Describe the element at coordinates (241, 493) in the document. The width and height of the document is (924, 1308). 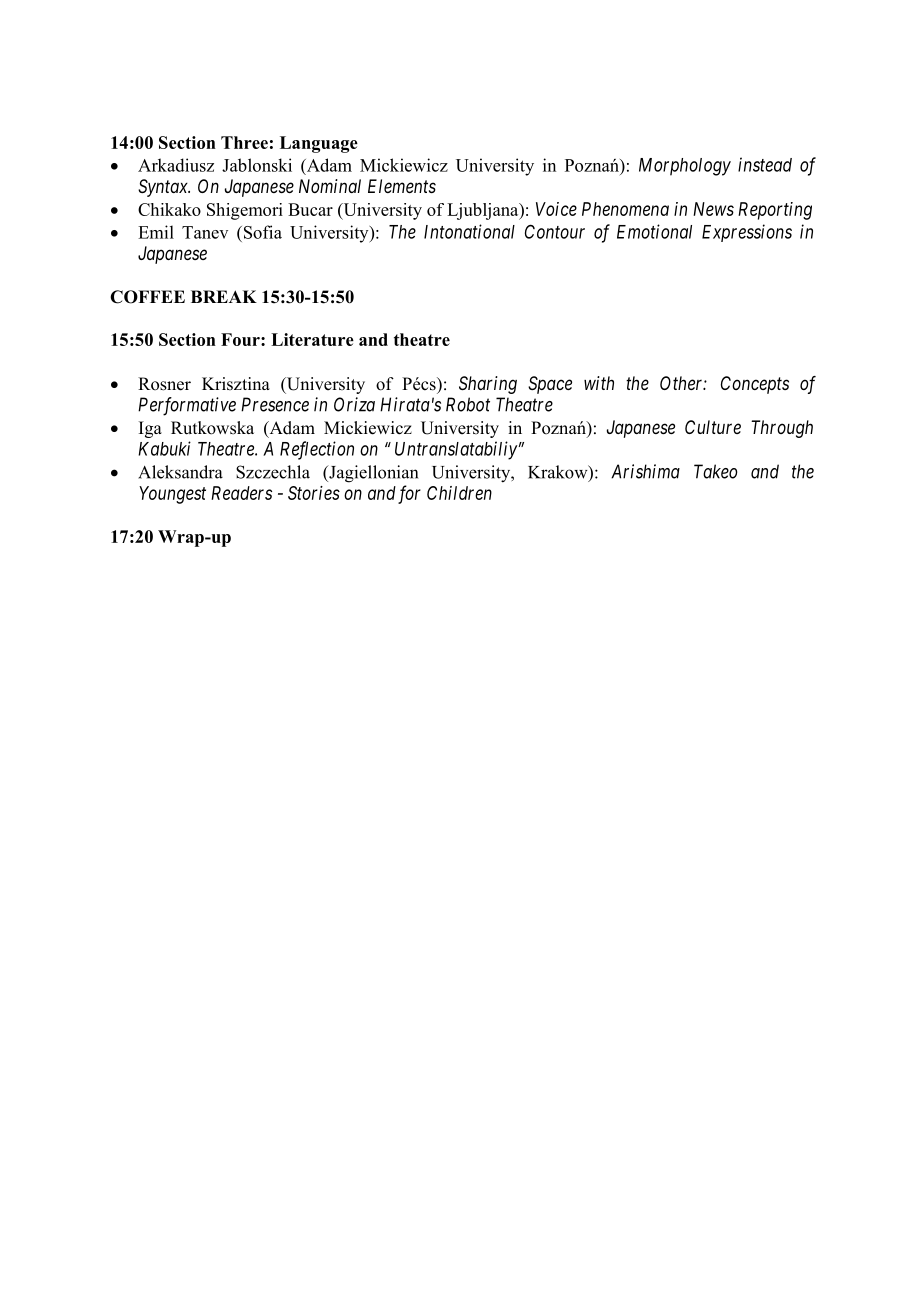
I see `Readers` at that location.
